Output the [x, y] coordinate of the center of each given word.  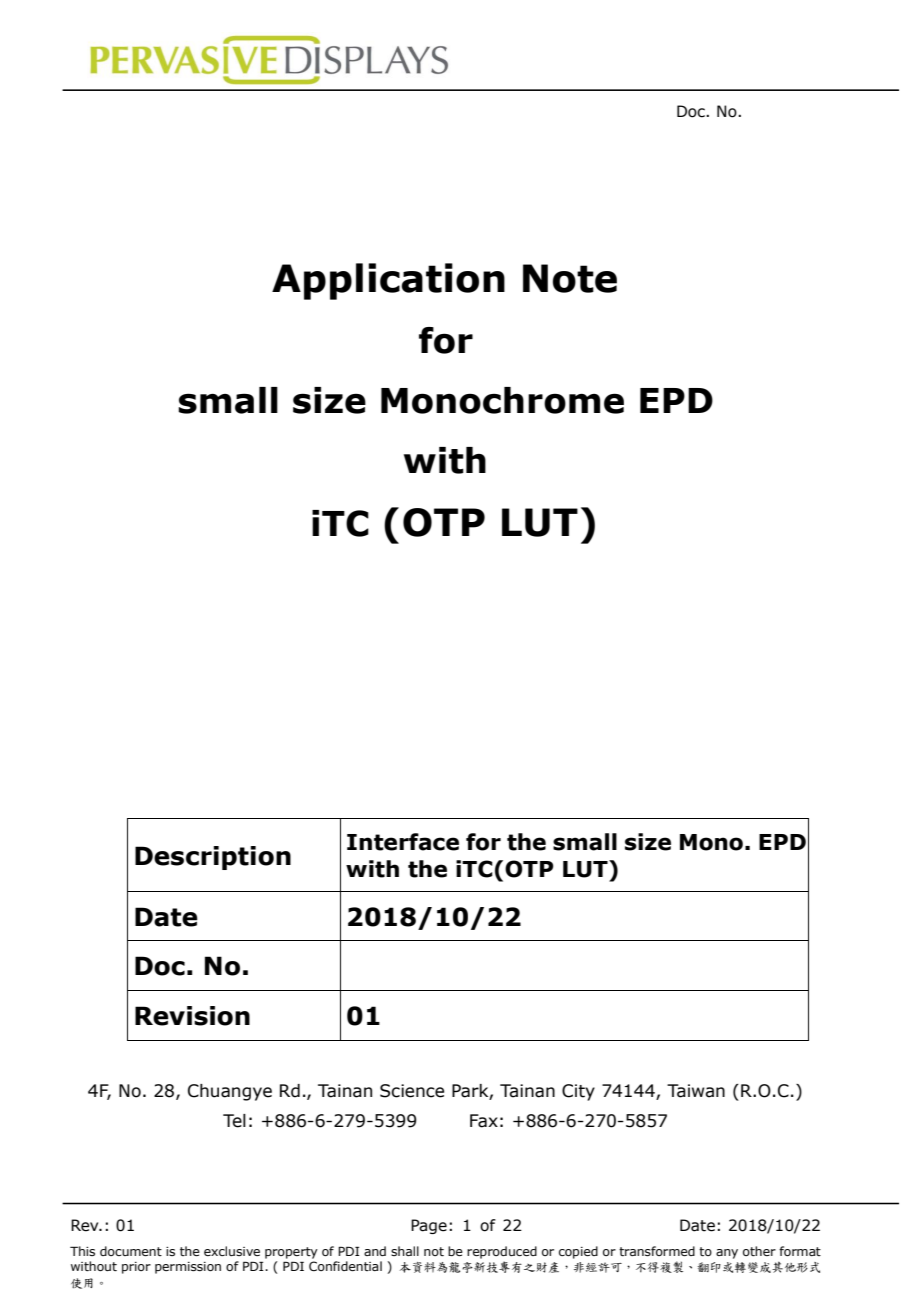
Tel [234, 1121]
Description [213, 858]
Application [388, 281]
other [759, 1251]
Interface [403, 842]
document [131, 1251]
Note [570, 278]
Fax [484, 1121]
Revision [192, 1016]
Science [412, 1091]
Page [429, 1226]
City [578, 1092]
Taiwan [696, 1091]
